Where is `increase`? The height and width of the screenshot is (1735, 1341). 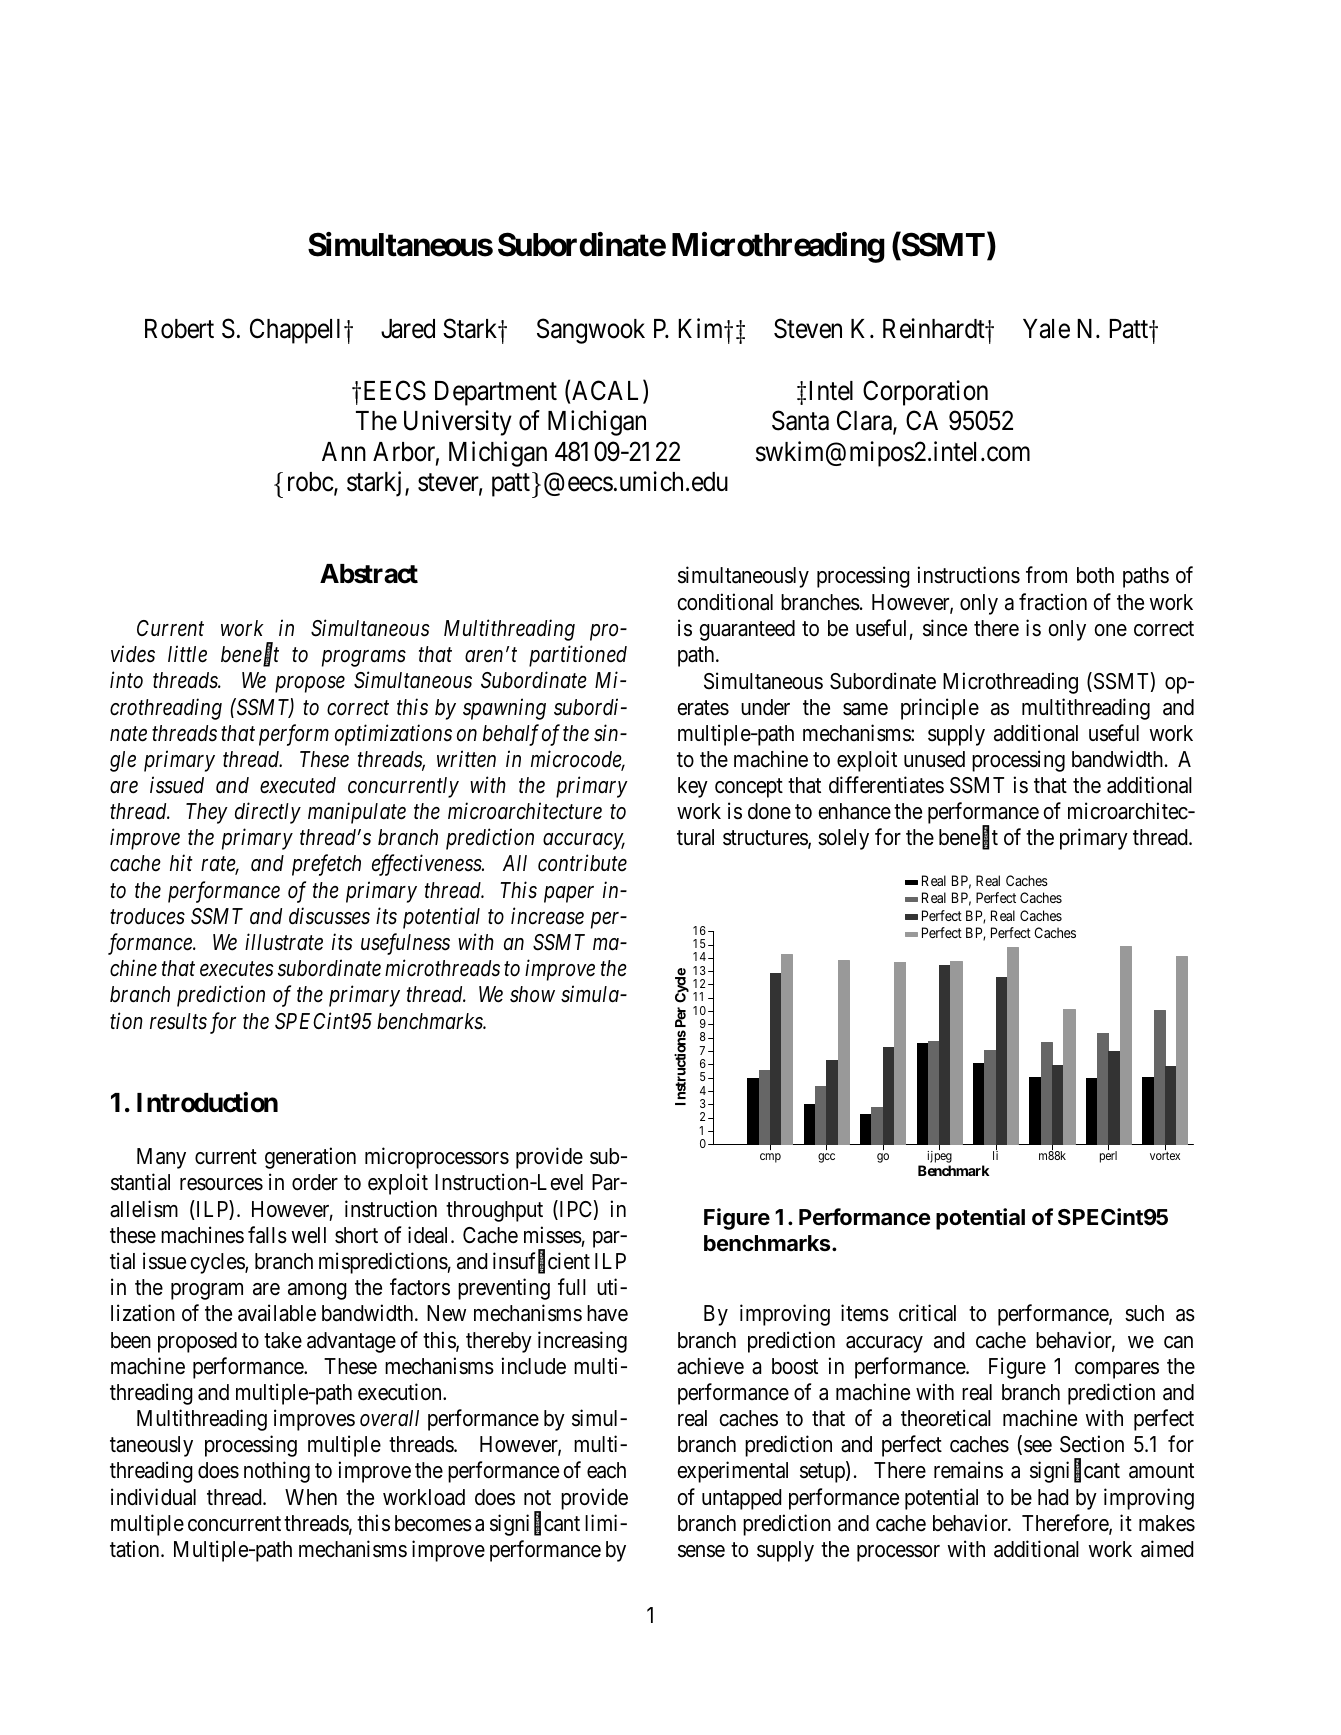 increase is located at coordinates (547, 916).
